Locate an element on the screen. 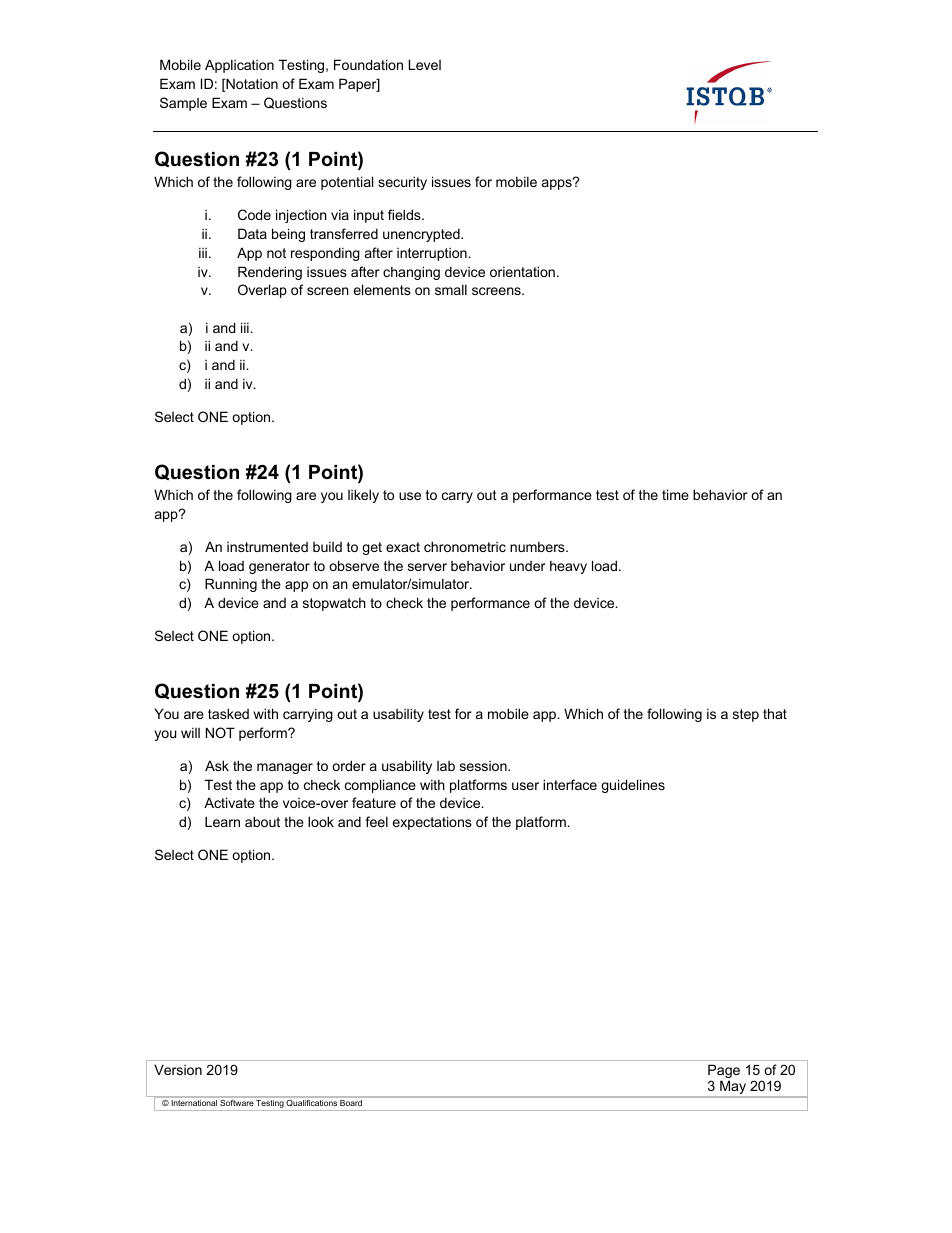  guidelines is located at coordinates (633, 786).
